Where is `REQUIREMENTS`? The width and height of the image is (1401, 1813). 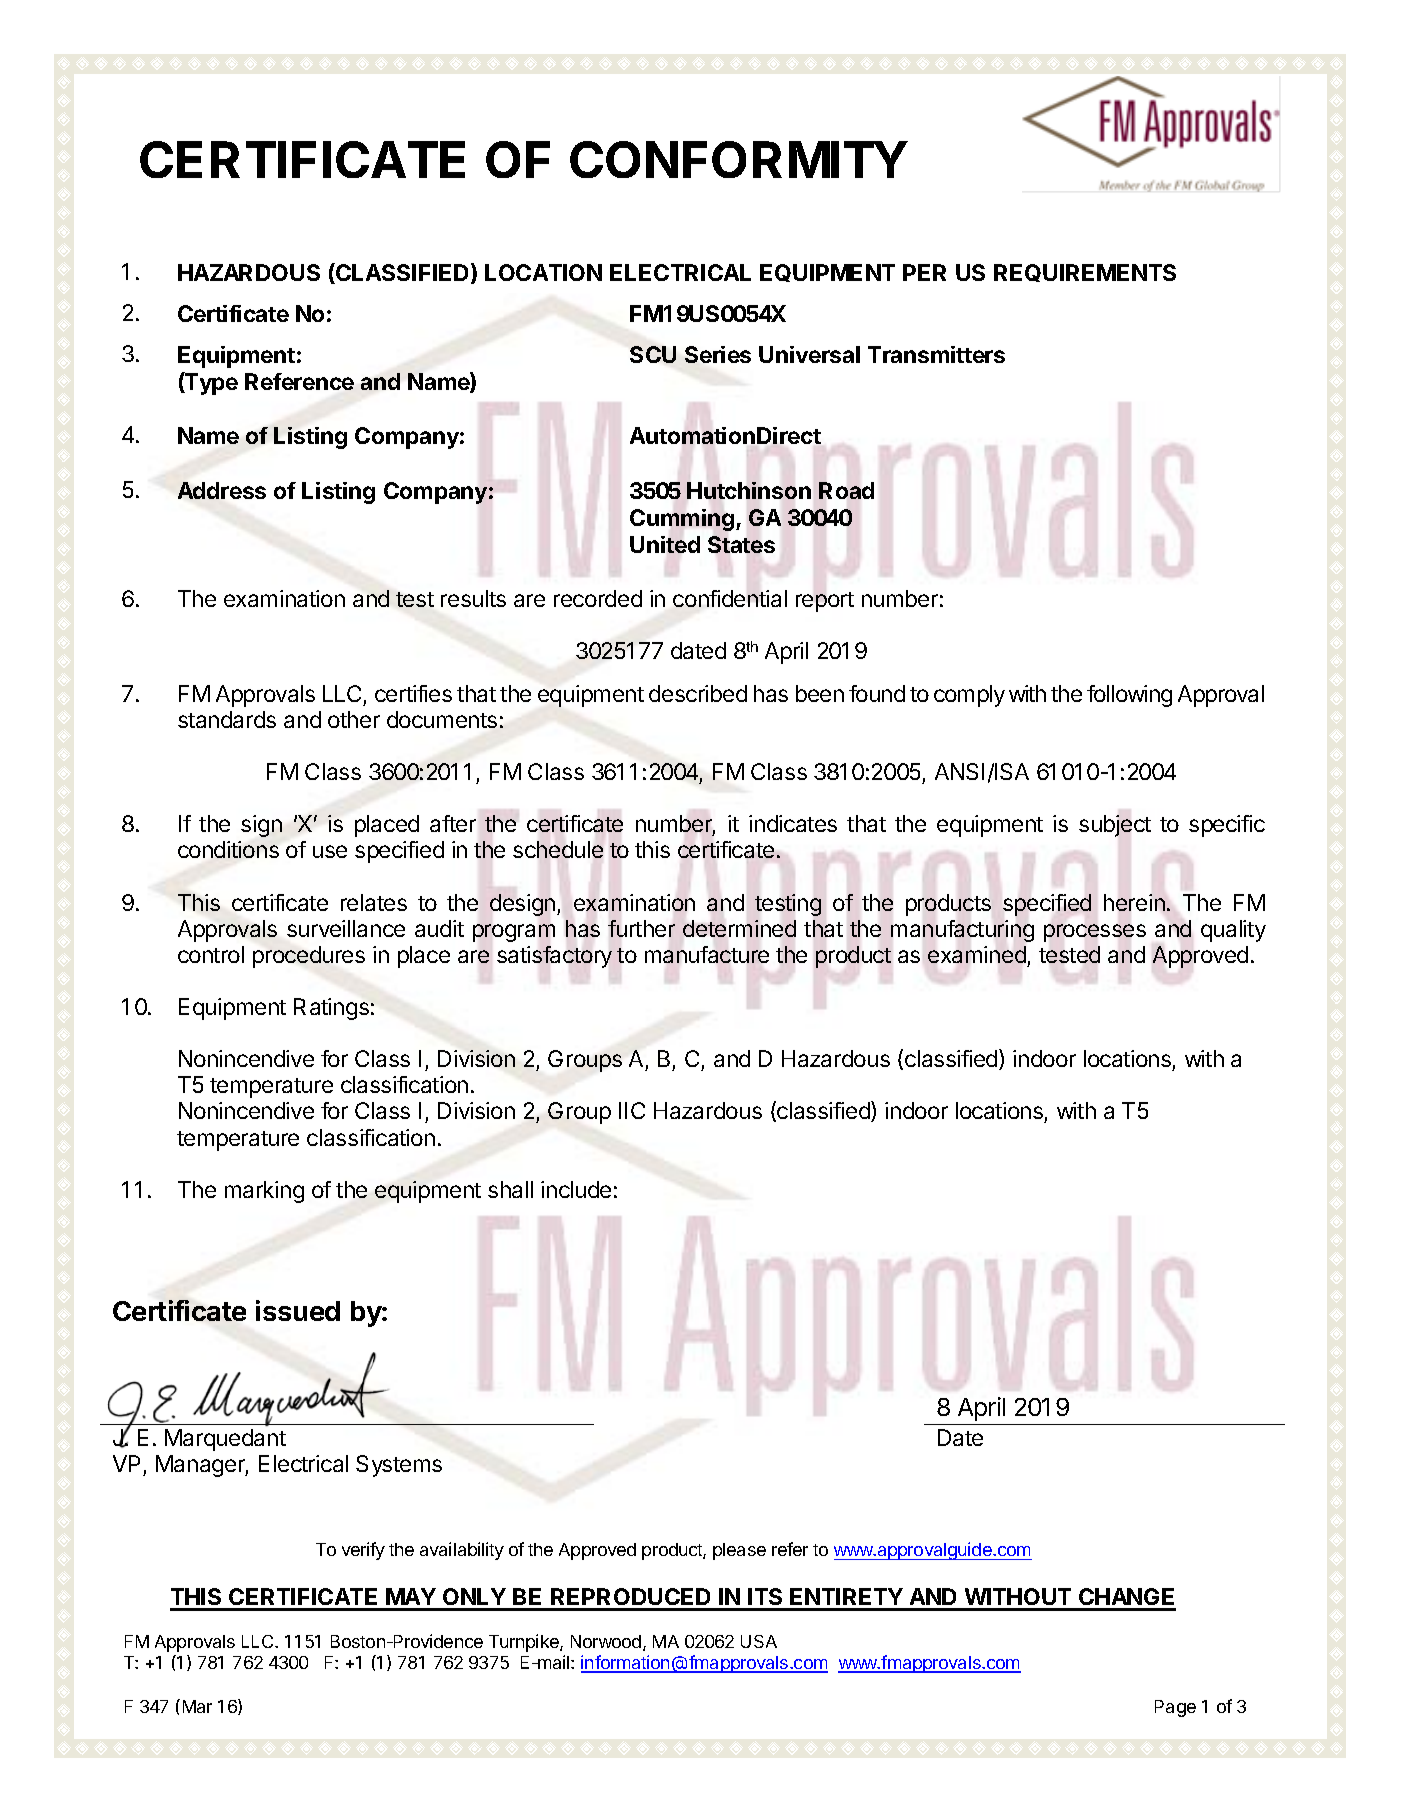 REQUIREMENTS is located at coordinates (1085, 273).
